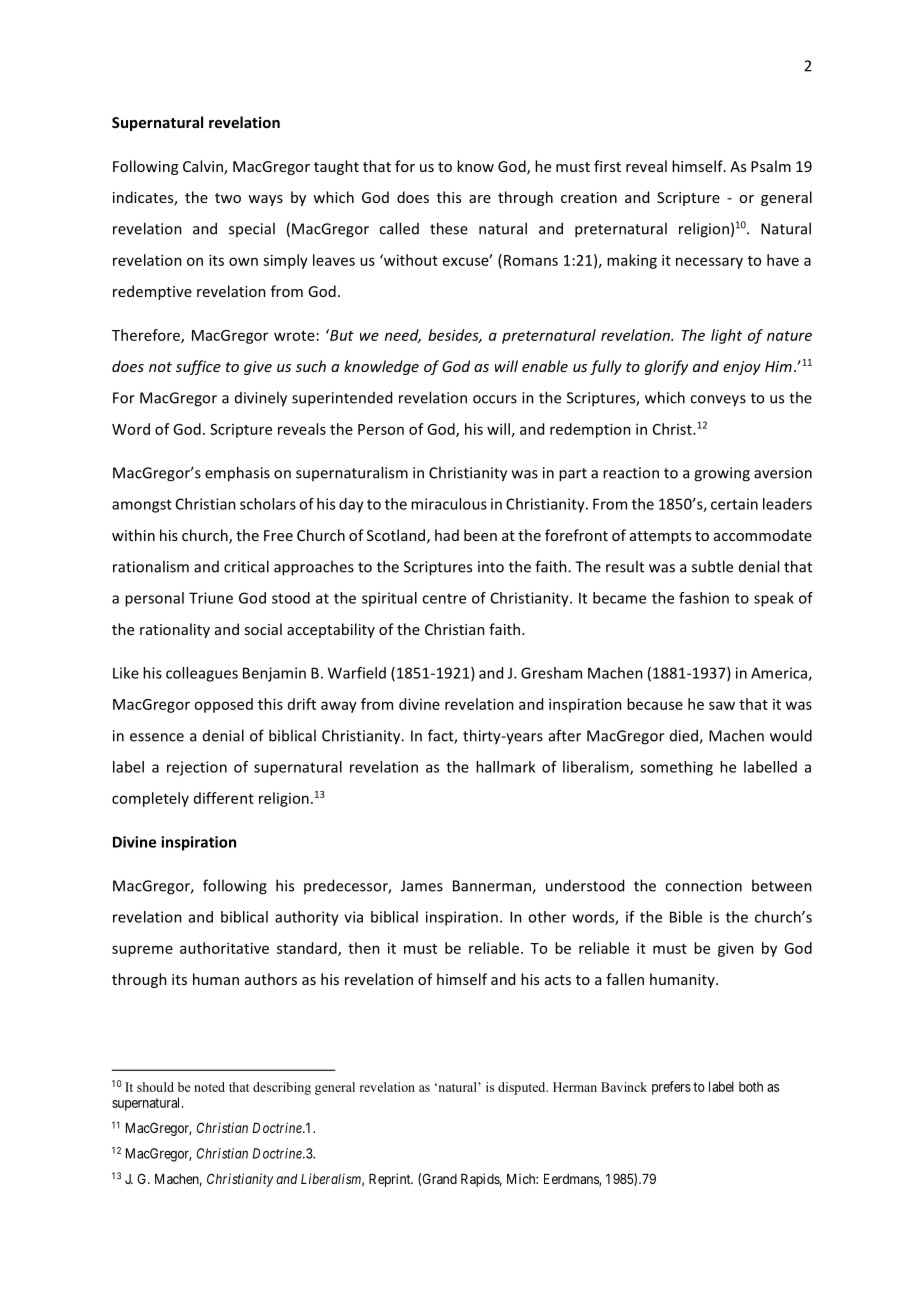 Image resolution: width=924 pixels, height=1308 pixels. What do you see at coordinates (718, 401) in the page?
I see `conveys` at bounding box center [718, 401].
